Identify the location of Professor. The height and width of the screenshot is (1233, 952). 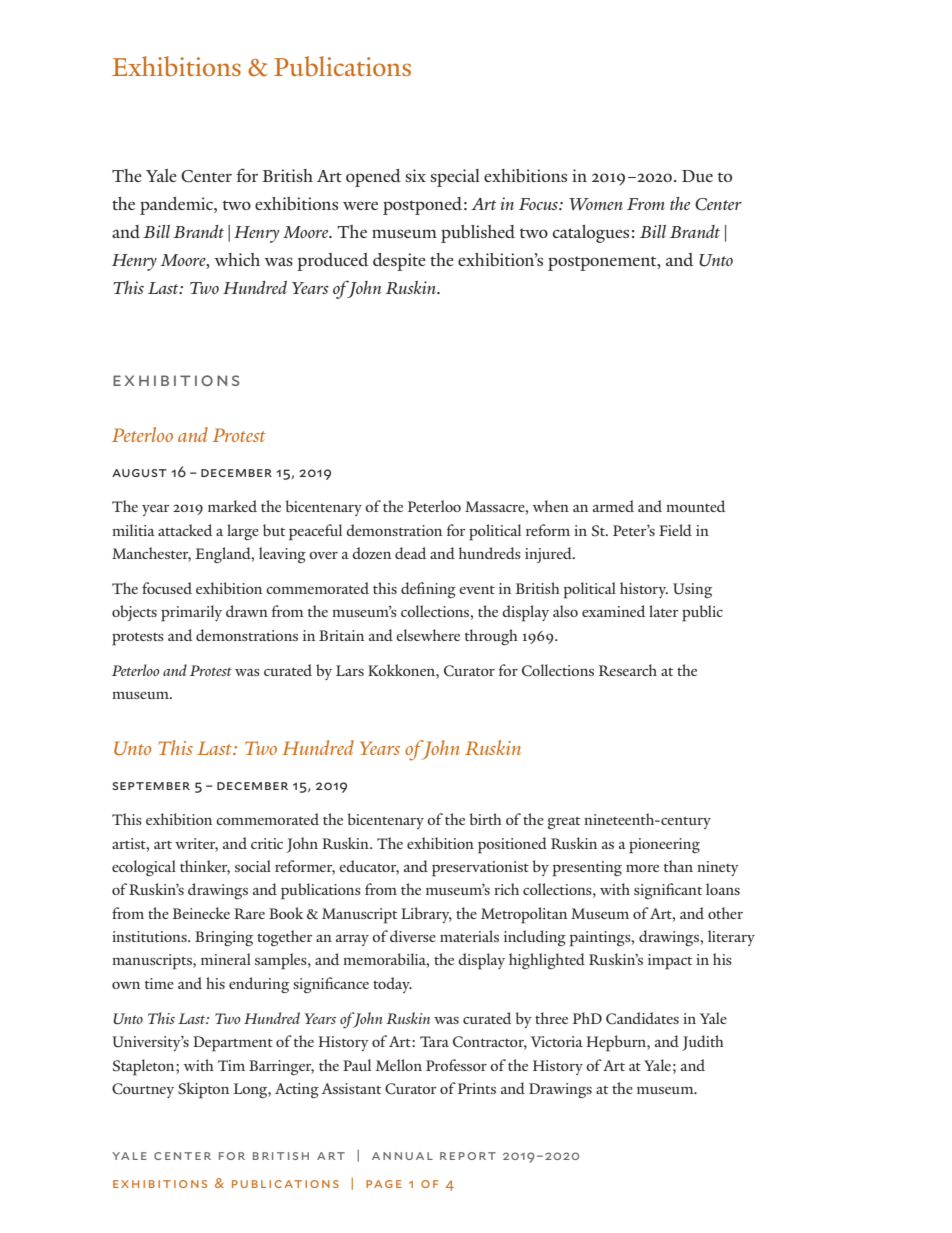
(456, 1065).
